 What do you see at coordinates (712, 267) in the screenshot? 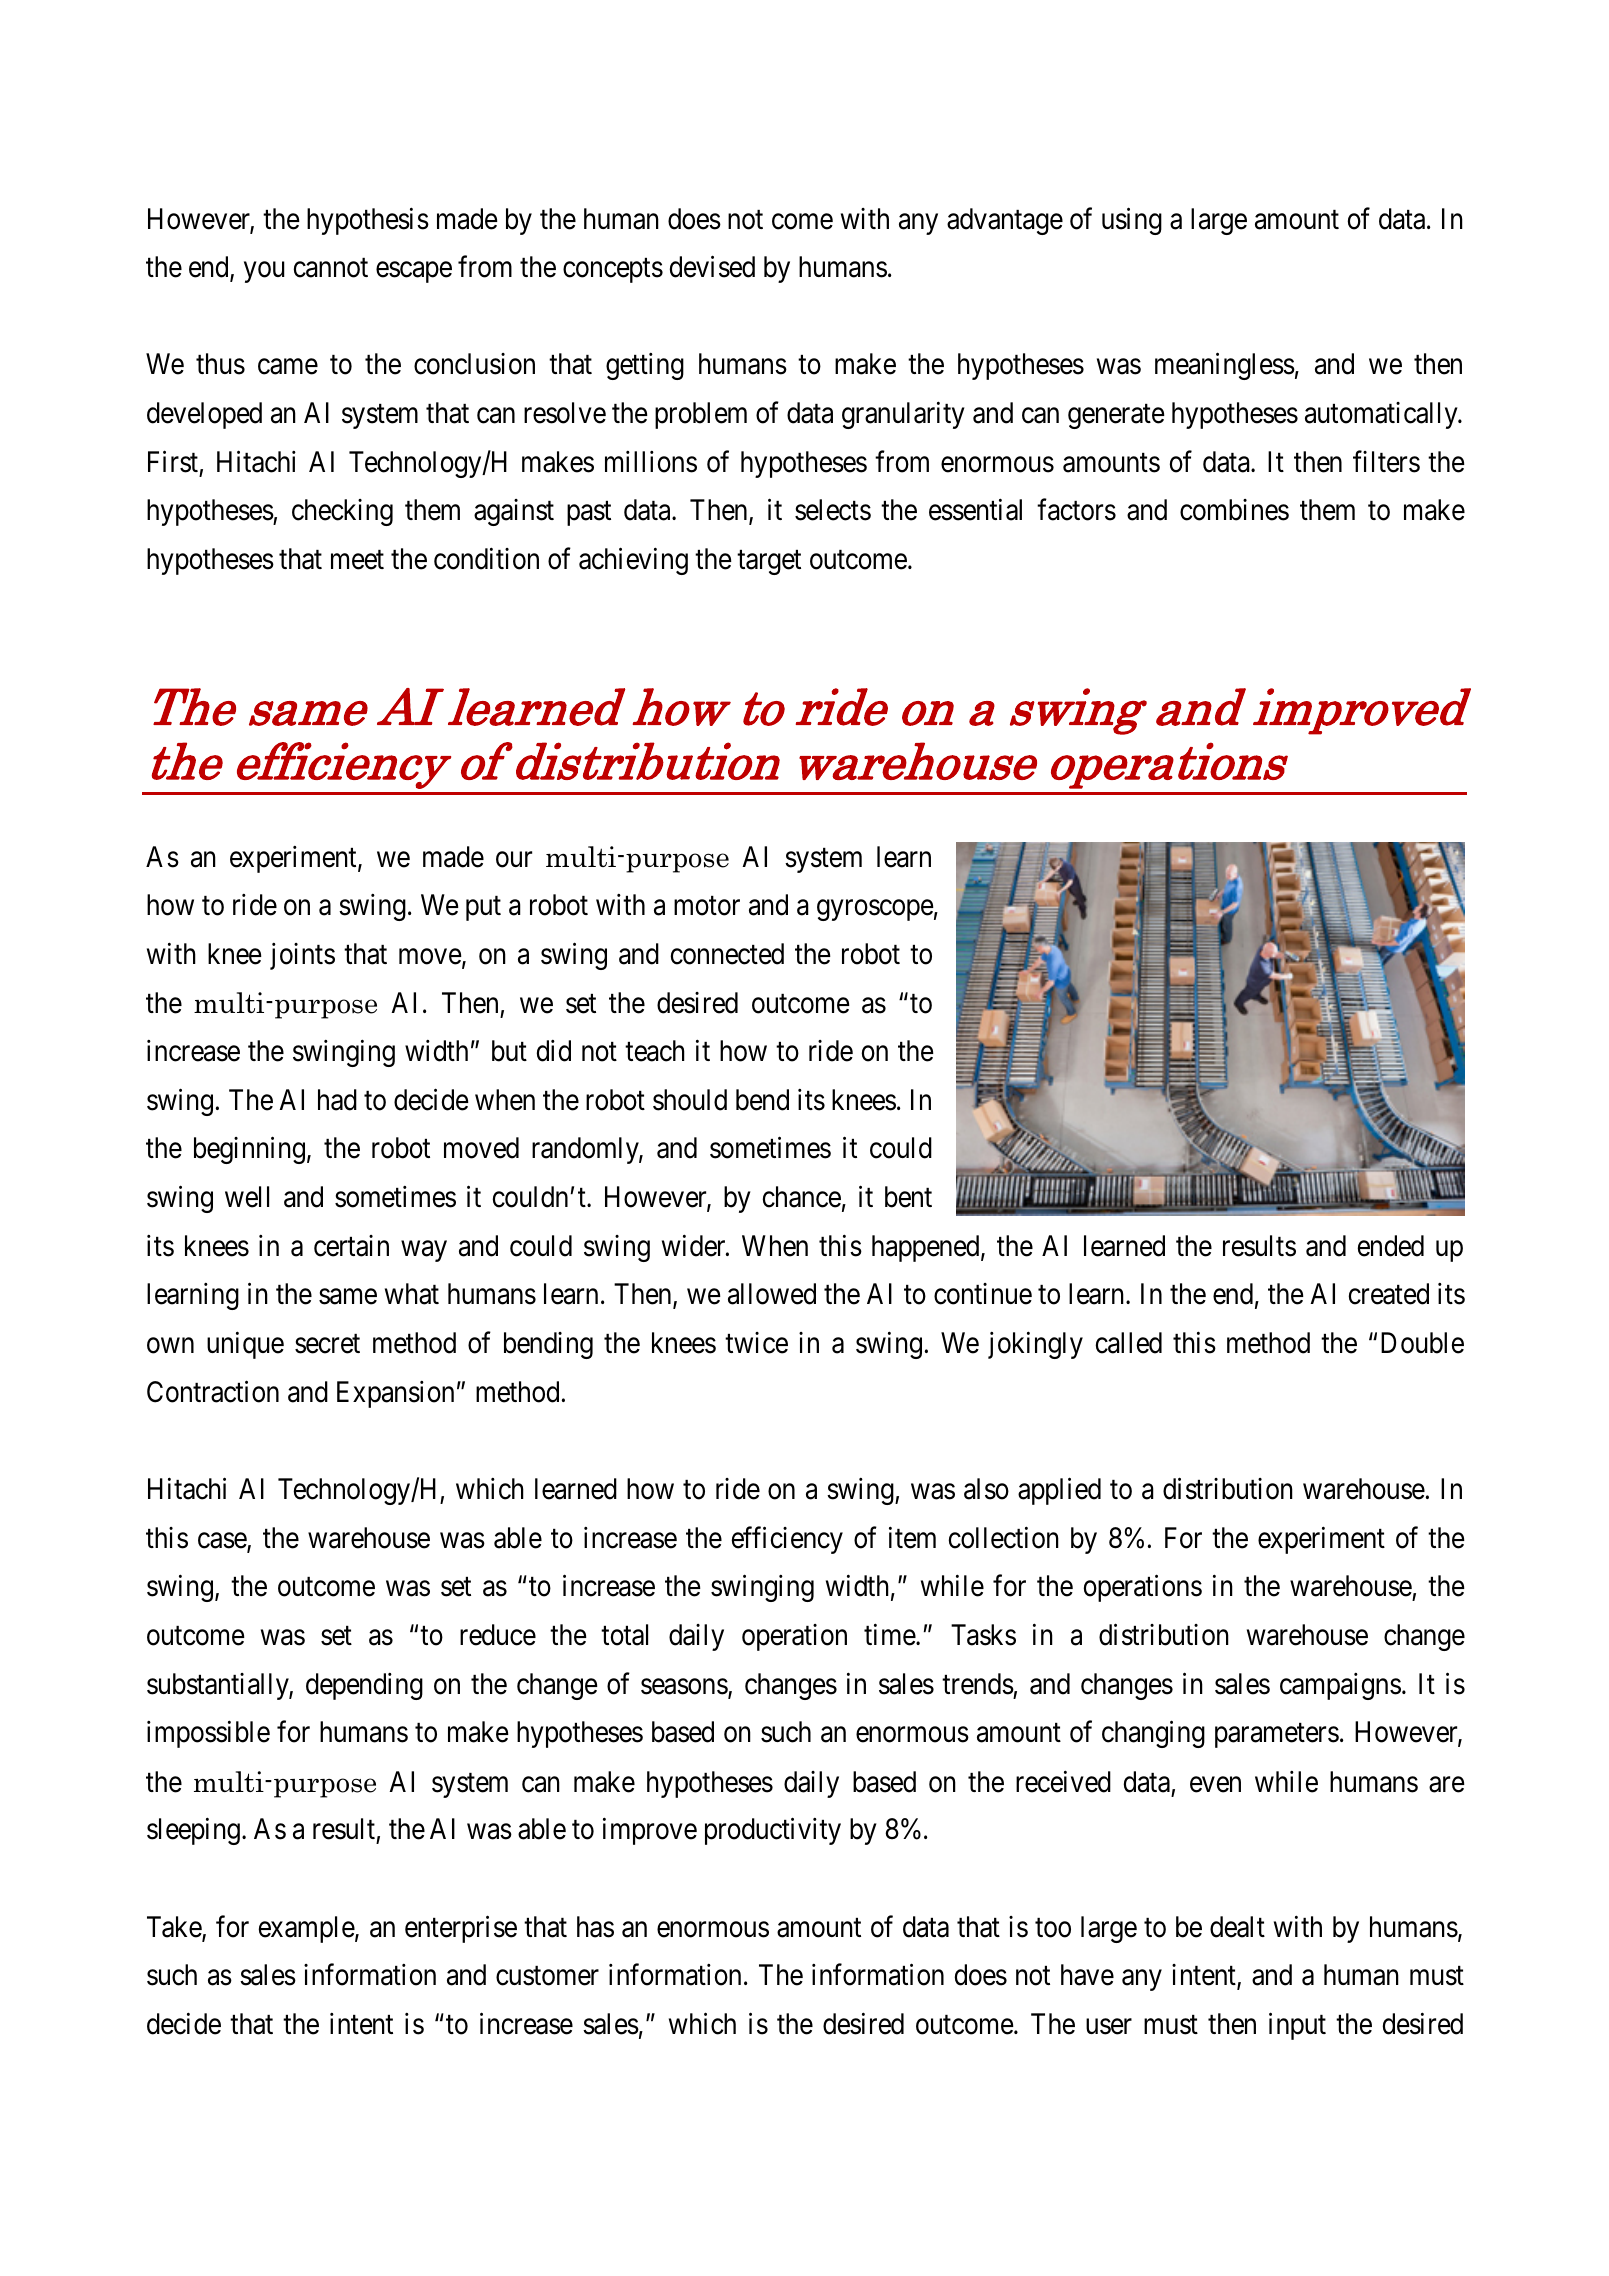
I see `devised` at bounding box center [712, 267].
